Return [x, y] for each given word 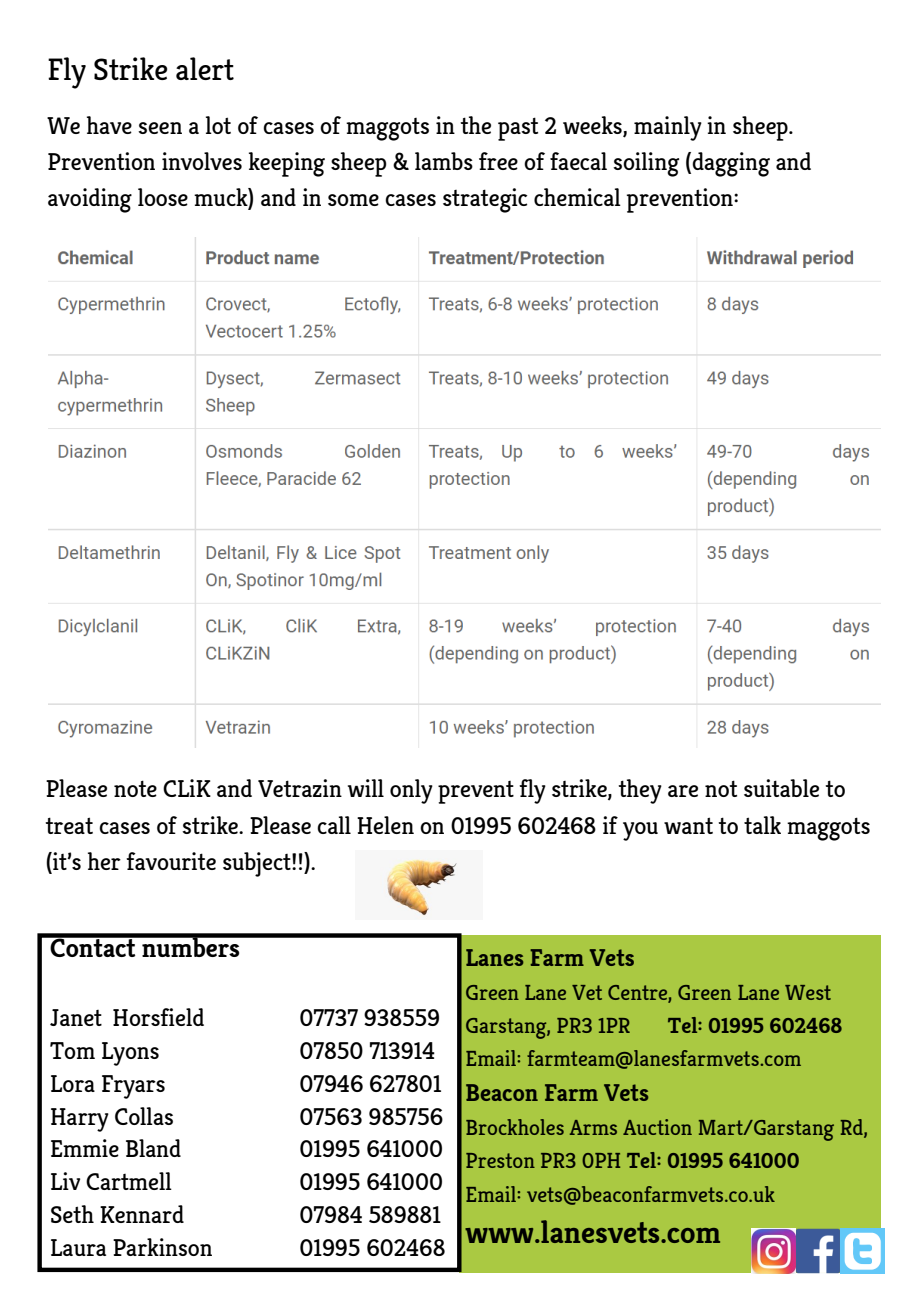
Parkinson [162, 1247]
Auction [657, 1127]
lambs [444, 161]
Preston [500, 1160]
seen [160, 128]
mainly [668, 128]
